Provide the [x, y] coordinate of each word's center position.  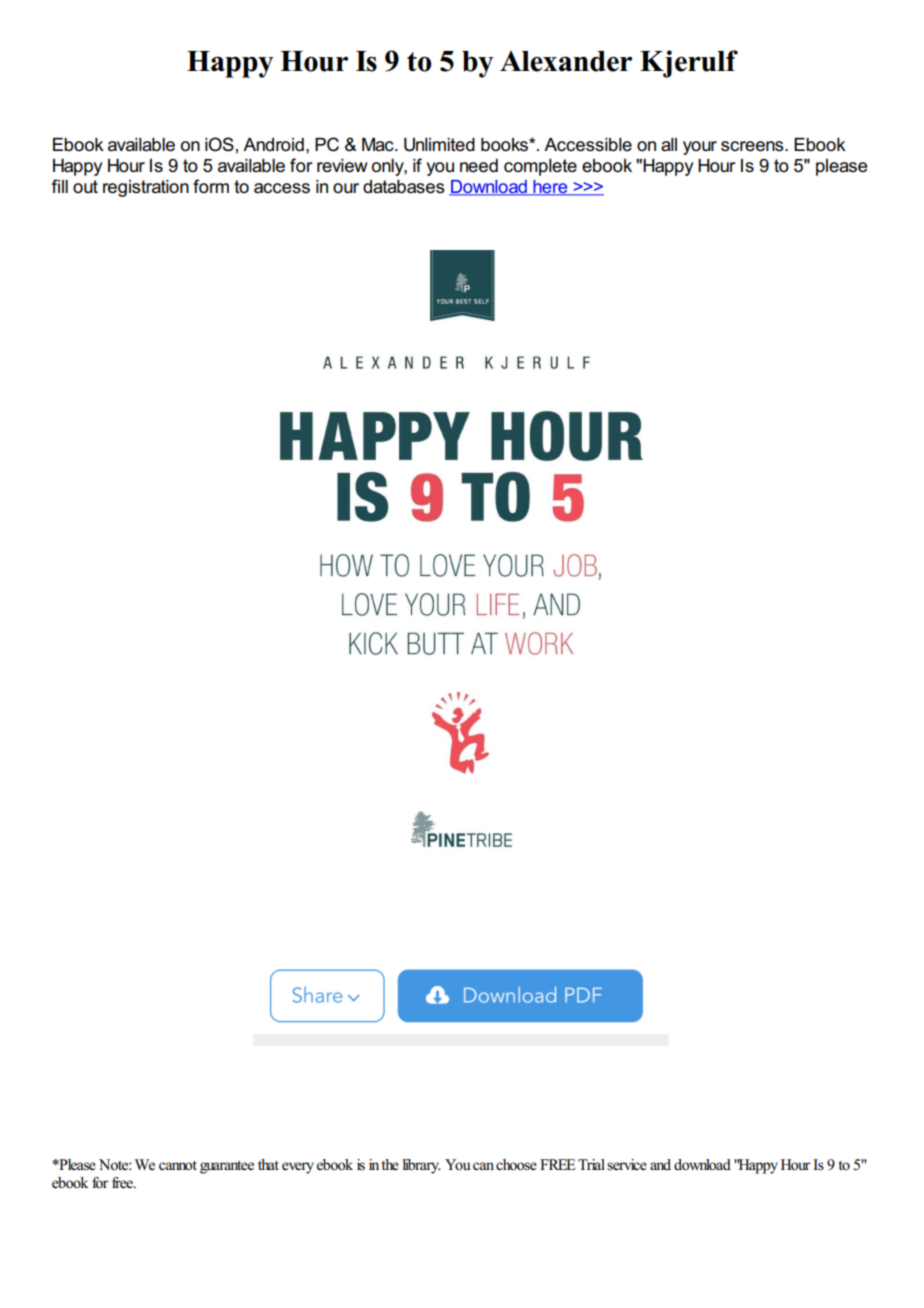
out [85, 186]
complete [540, 167]
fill [60, 186]
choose [516, 1165]
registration [146, 188]
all [669, 145]
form [211, 186]
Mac [379, 145]
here [550, 188]
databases [404, 187]
